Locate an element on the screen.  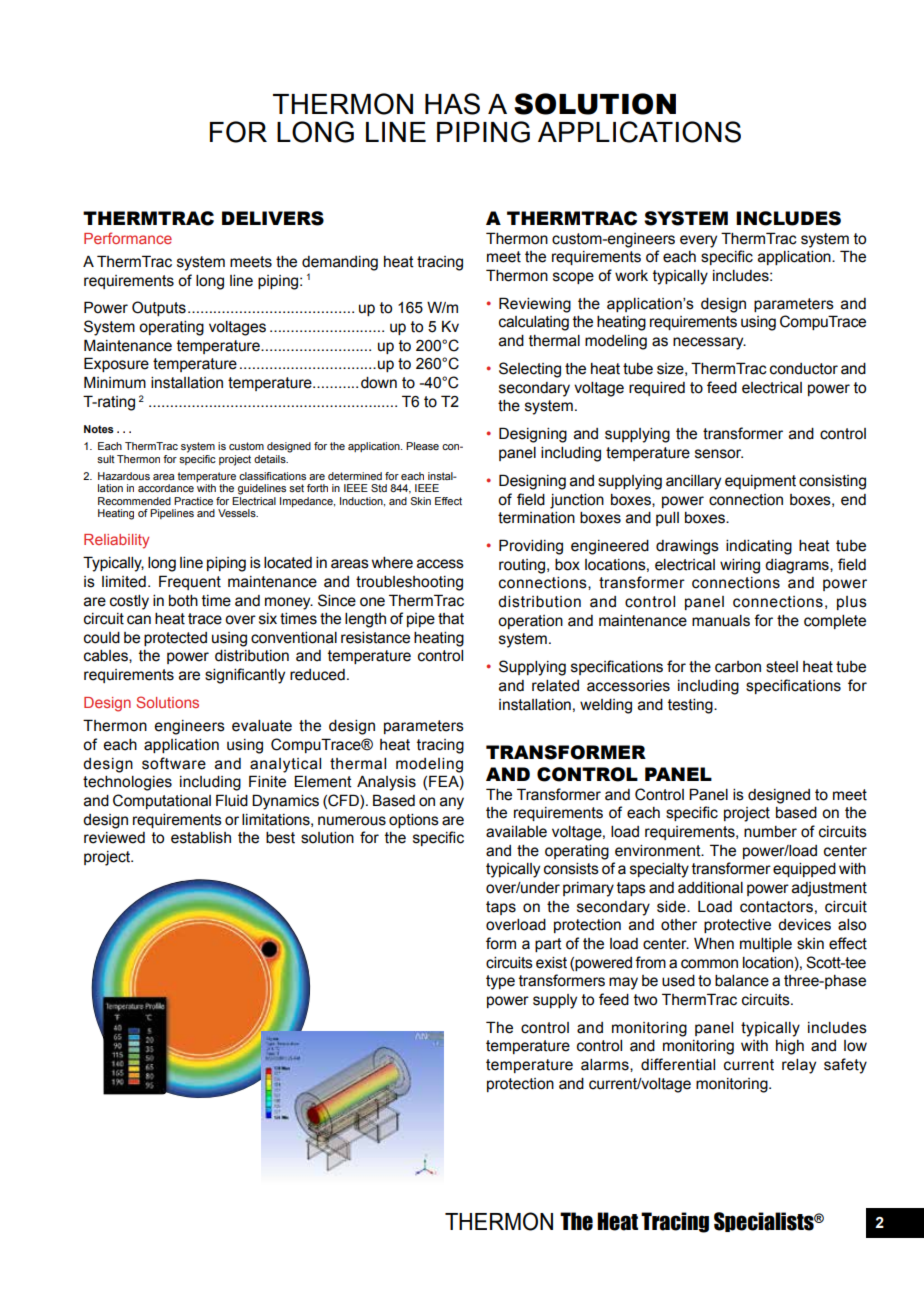
protected is located at coordinates (175, 639).
